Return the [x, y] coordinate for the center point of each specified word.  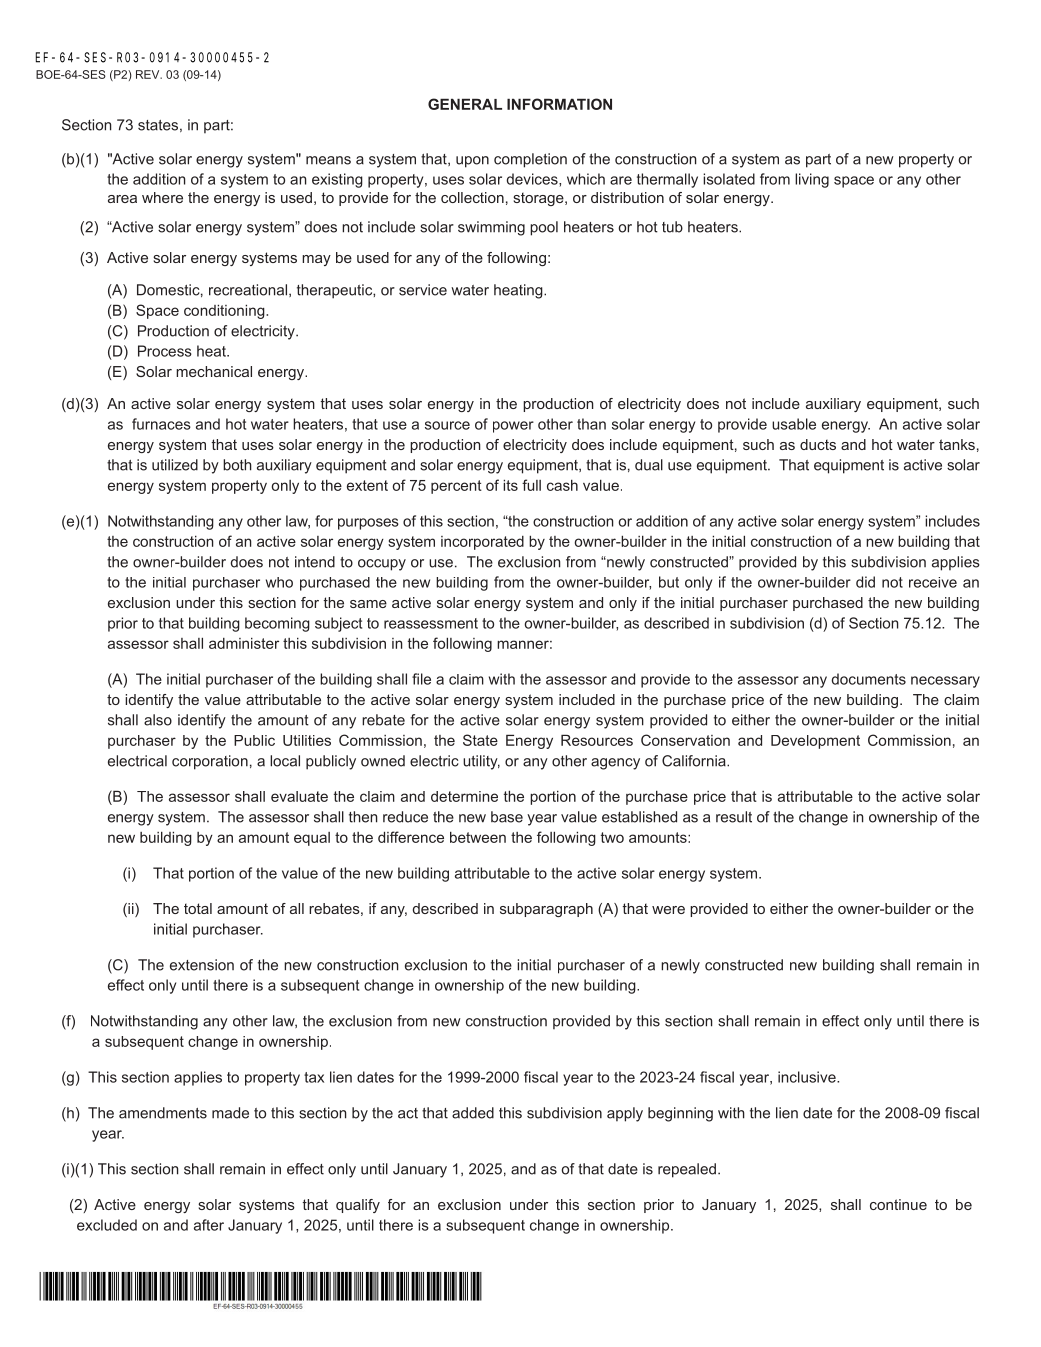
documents [869, 679]
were [668, 910]
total [198, 908]
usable [794, 424]
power [513, 427]
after [209, 1225]
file [421, 679]
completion [530, 160]
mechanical [214, 371]
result [734, 817]
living [812, 180]
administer [244, 643]
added [473, 1113]
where [162, 197]
